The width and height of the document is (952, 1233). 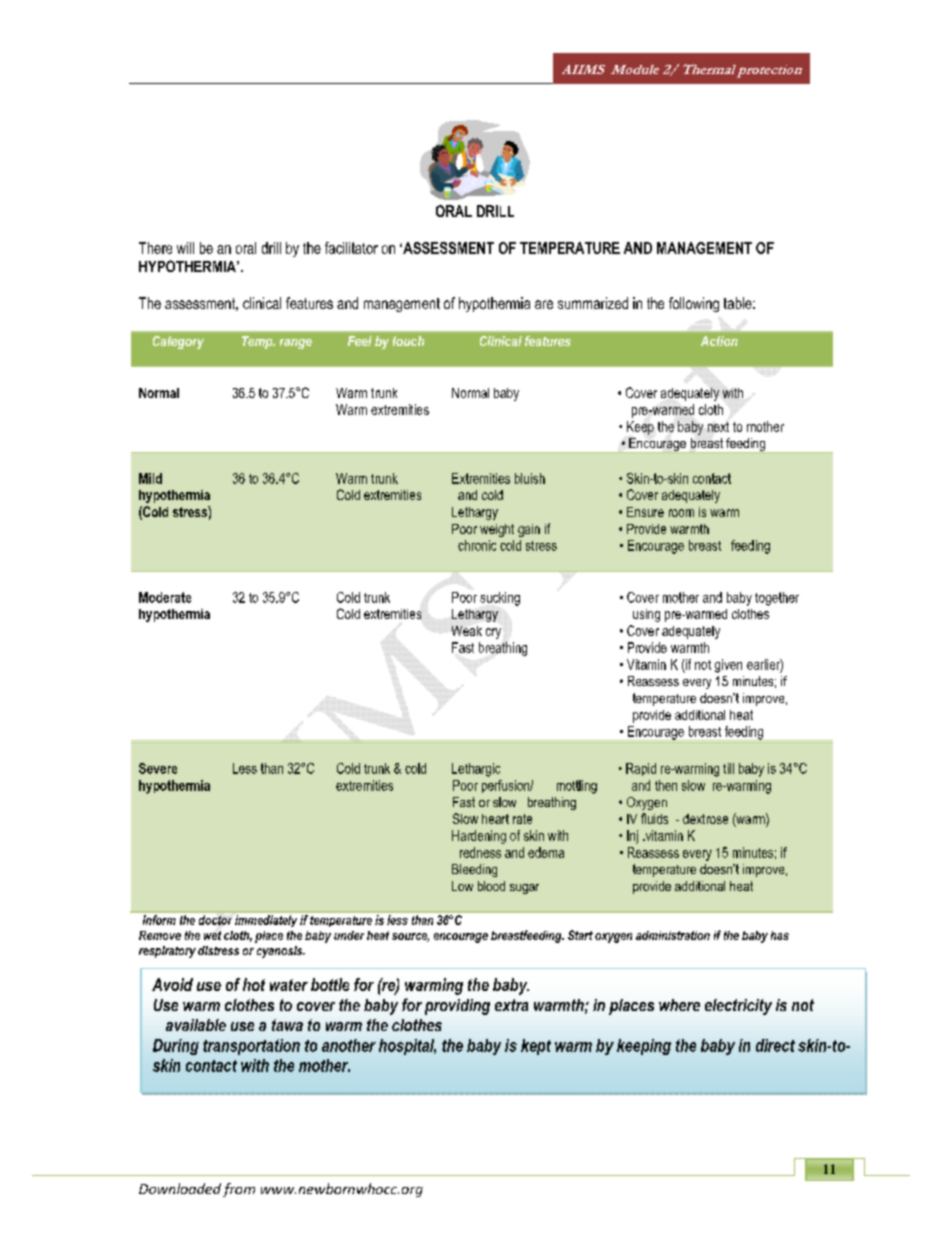 I want to click on from, so click(x=239, y=1190).
